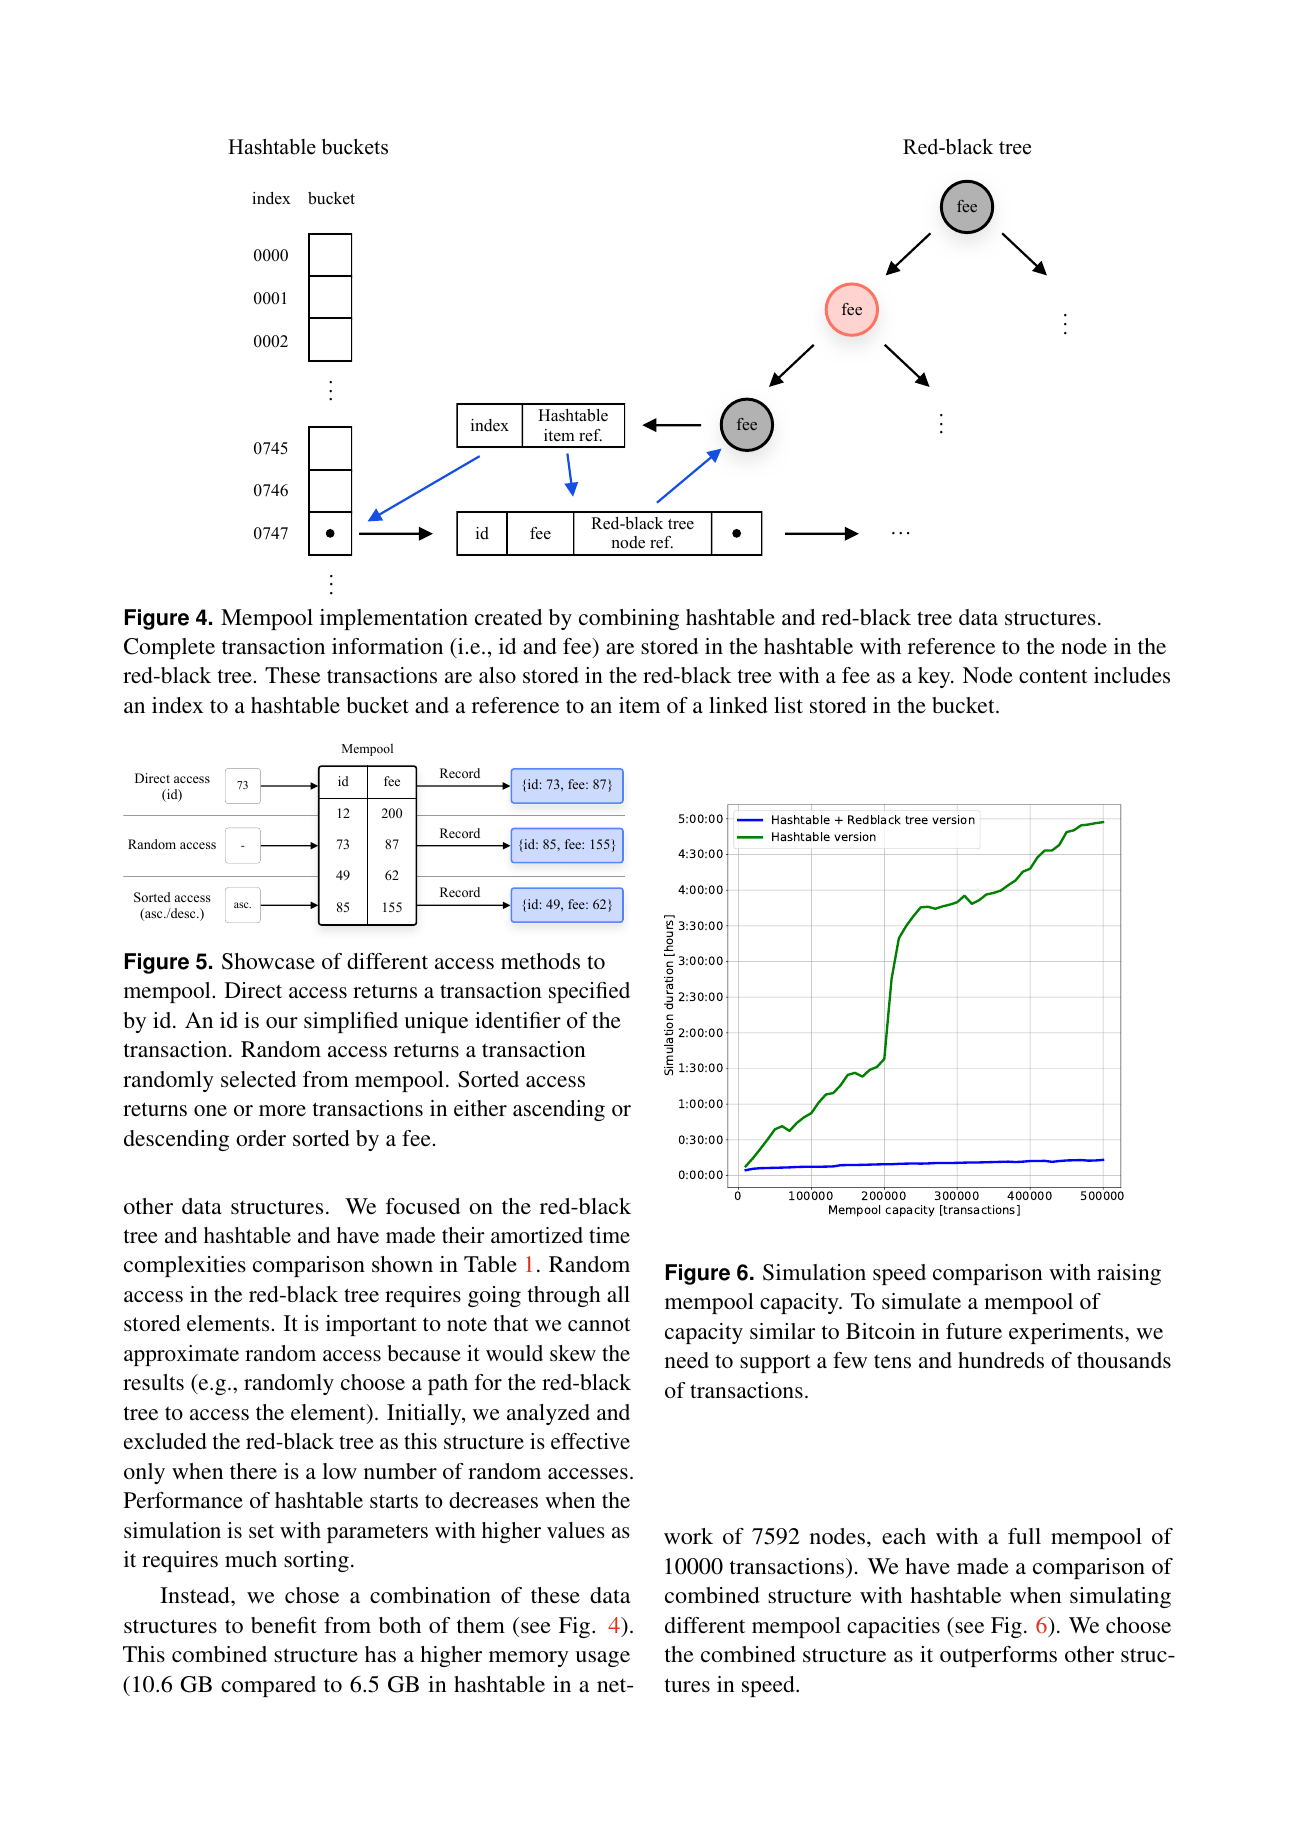  What do you see at coordinates (1053, 676) in the page?
I see `content` at bounding box center [1053, 676].
